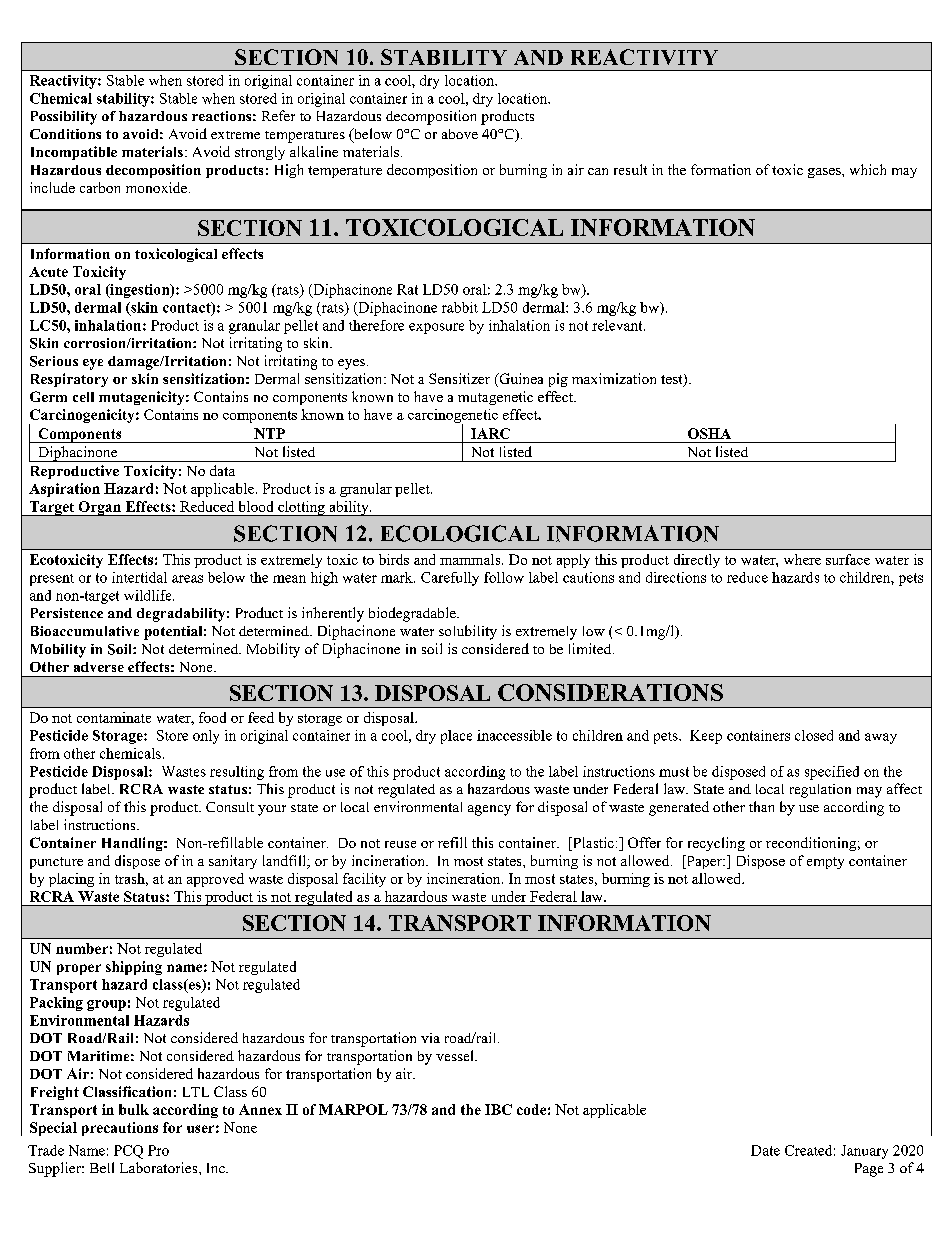 This page has width=952, height=1233. What do you see at coordinates (160, 1167) in the page?
I see `Laboratories` at bounding box center [160, 1167].
